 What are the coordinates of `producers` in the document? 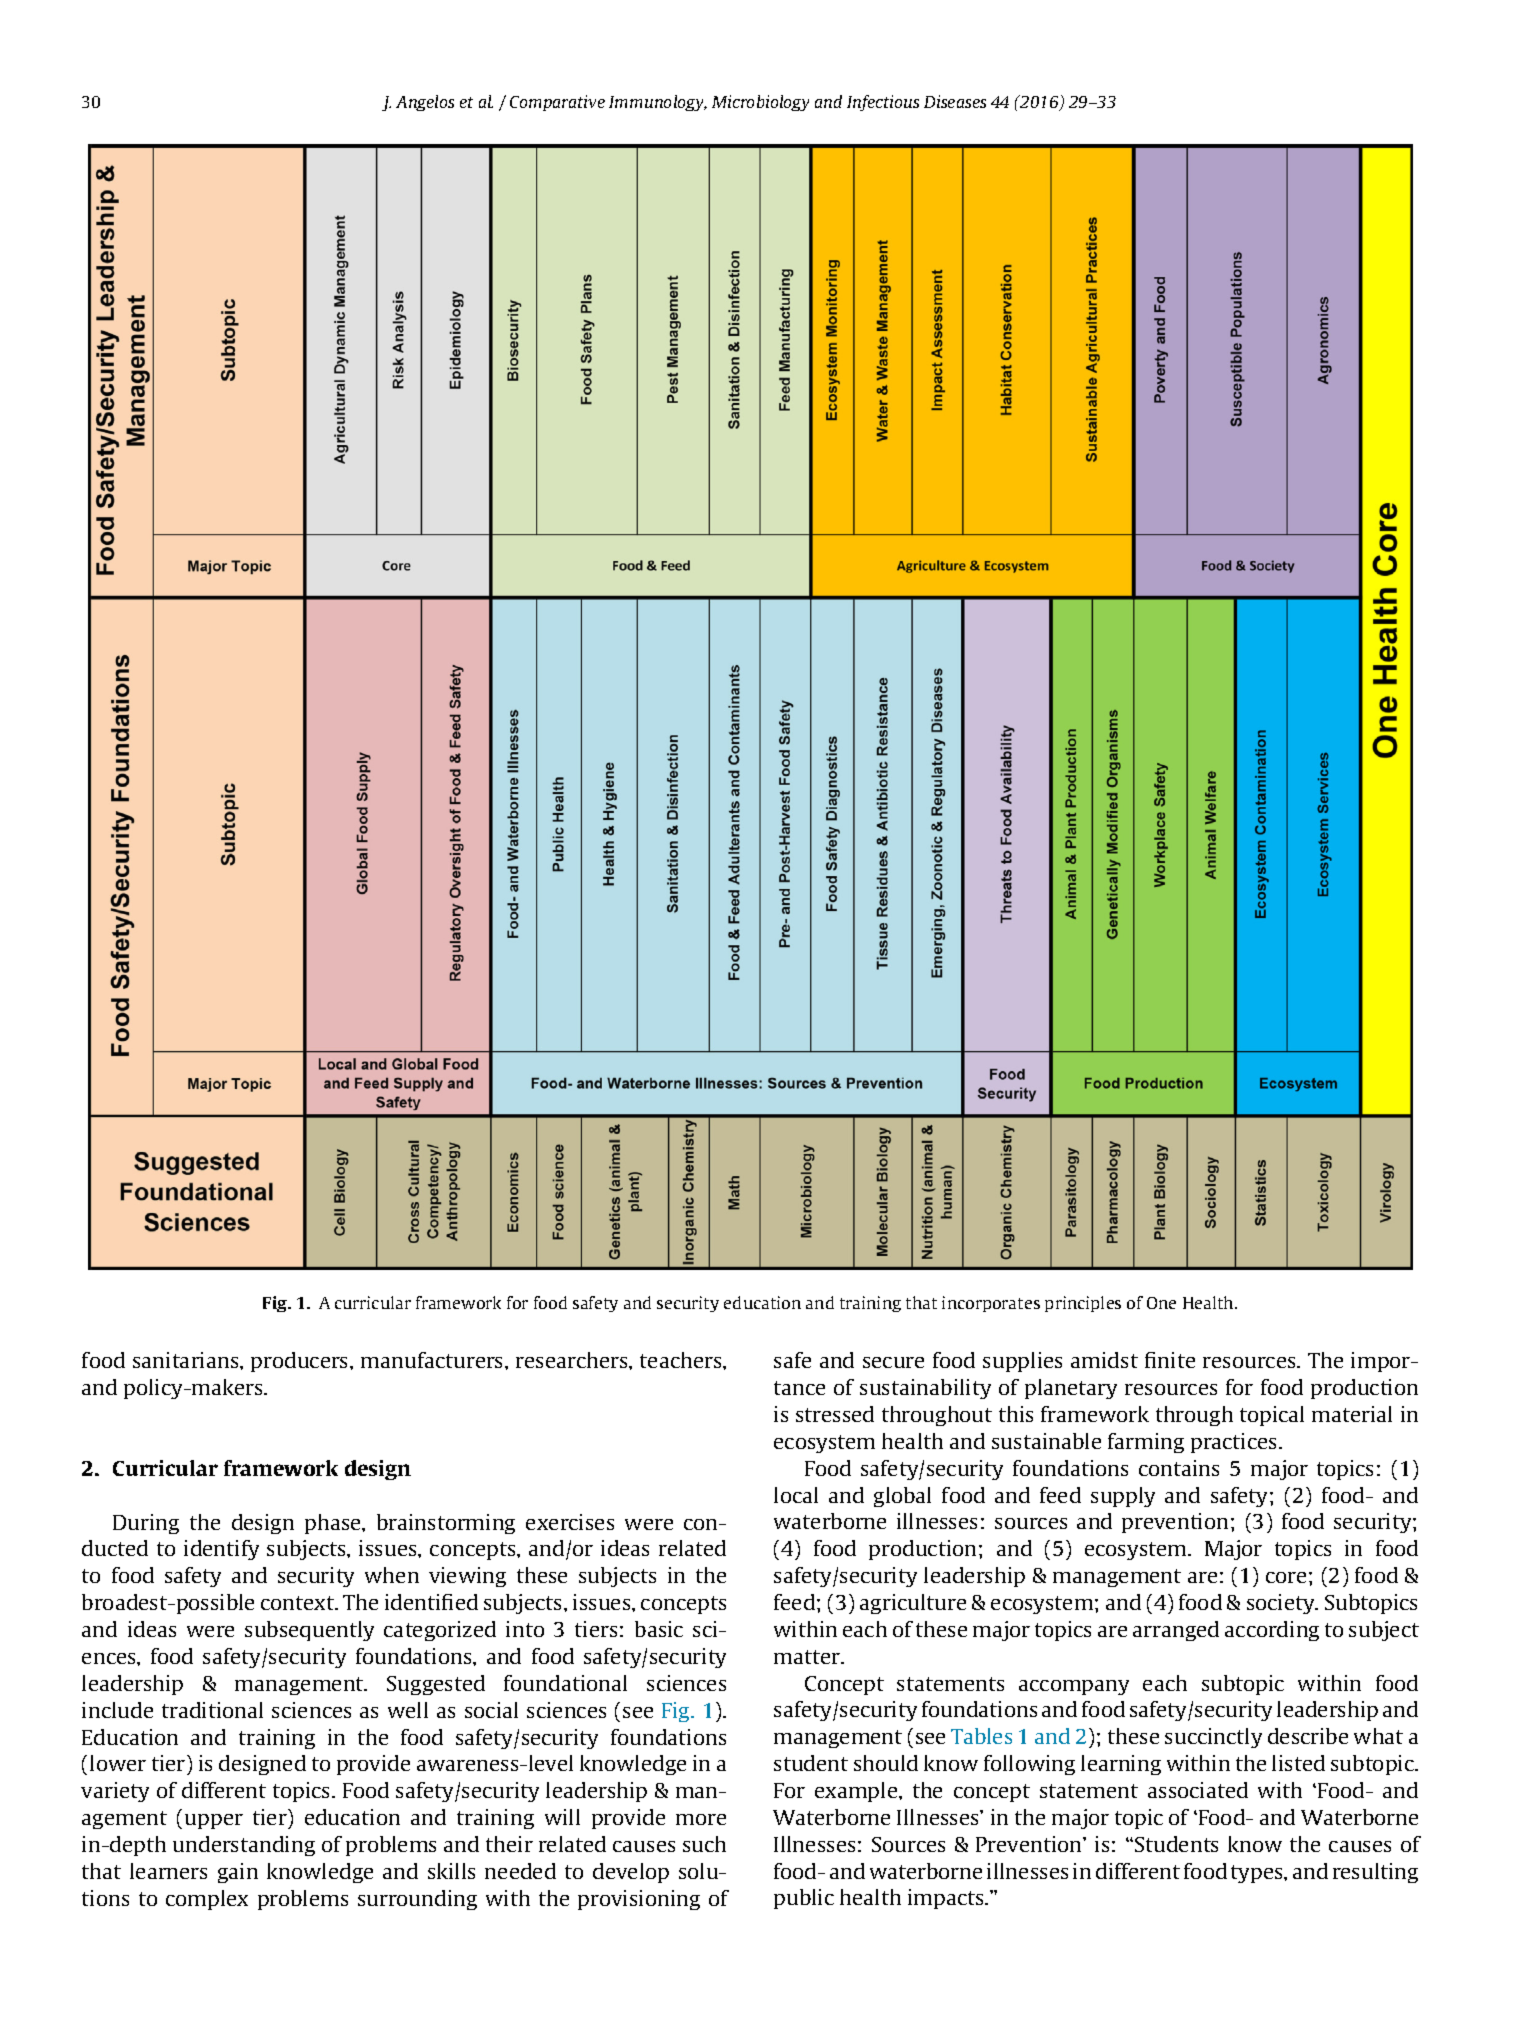 It's located at (301, 1362).
